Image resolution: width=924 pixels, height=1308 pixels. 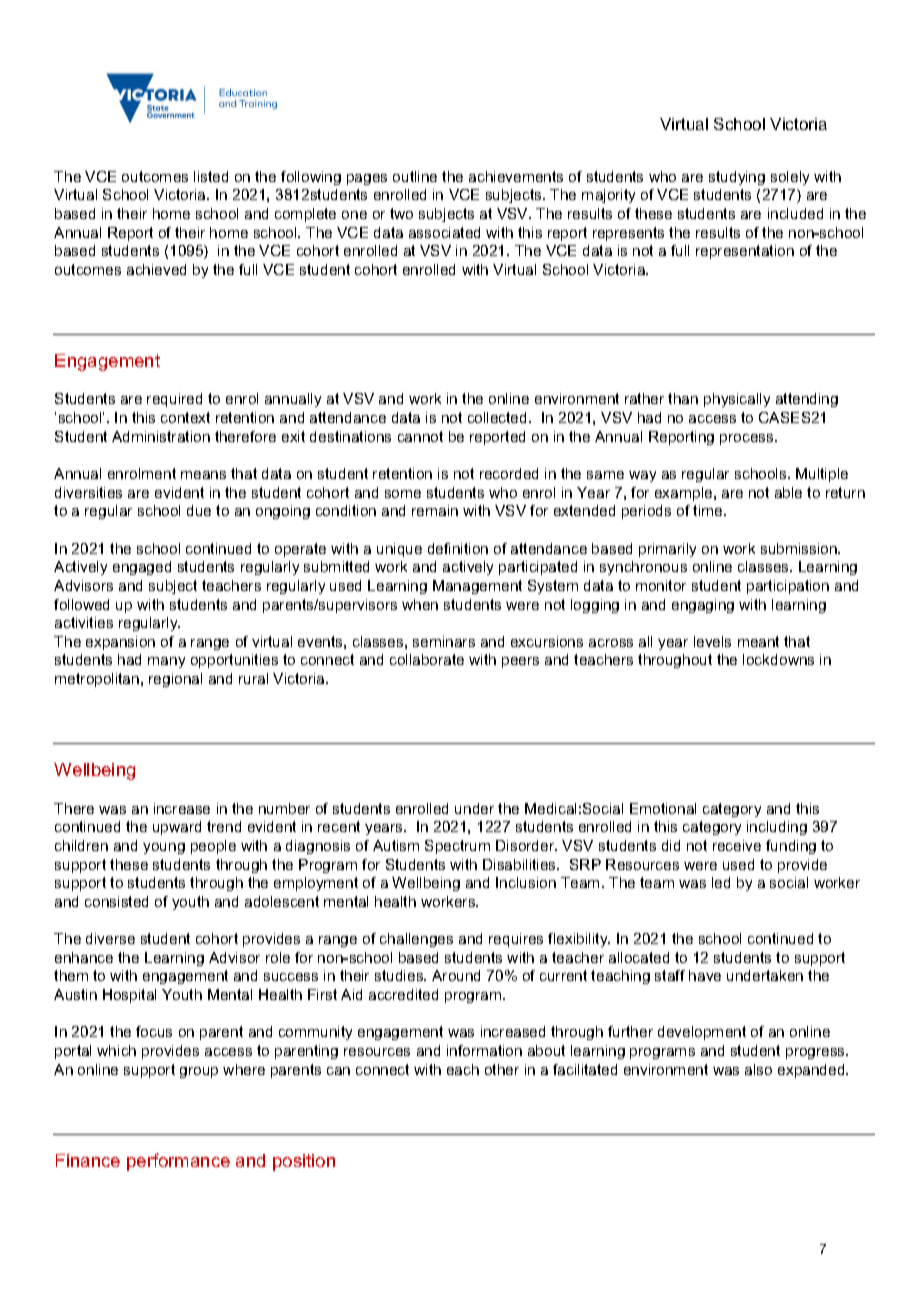 I want to click on Administration, so click(x=161, y=436).
